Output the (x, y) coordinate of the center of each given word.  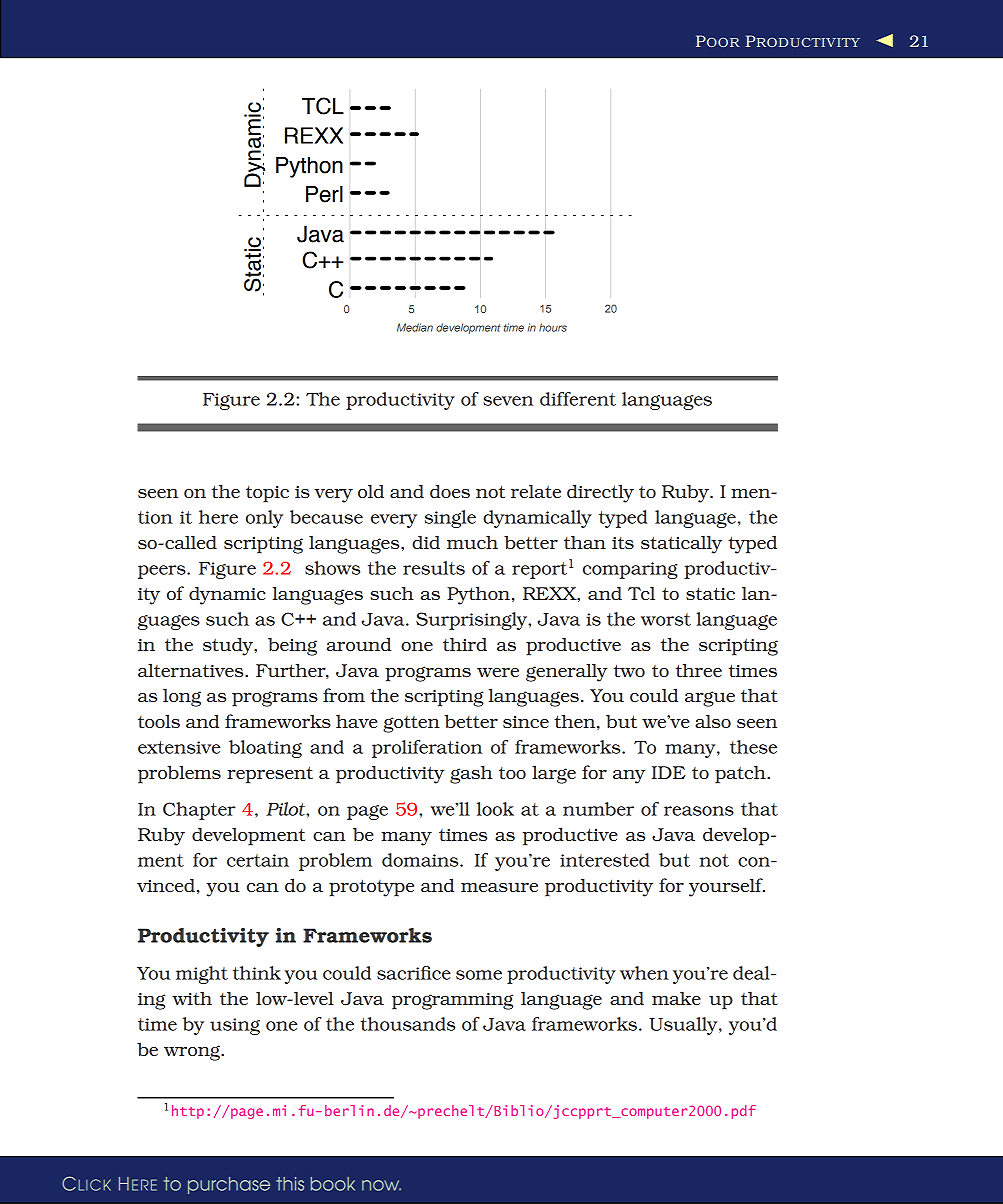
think (257, 973)
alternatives (192, 670)
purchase (229, 1185)
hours (553, 327)
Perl (324, 194)
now (381, 1185)
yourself (727, 887)
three (699, 670)
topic (267, 494)
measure (499, 887)
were (498, 672)
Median (415, 327)
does (450, 491)
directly (600, 493)
